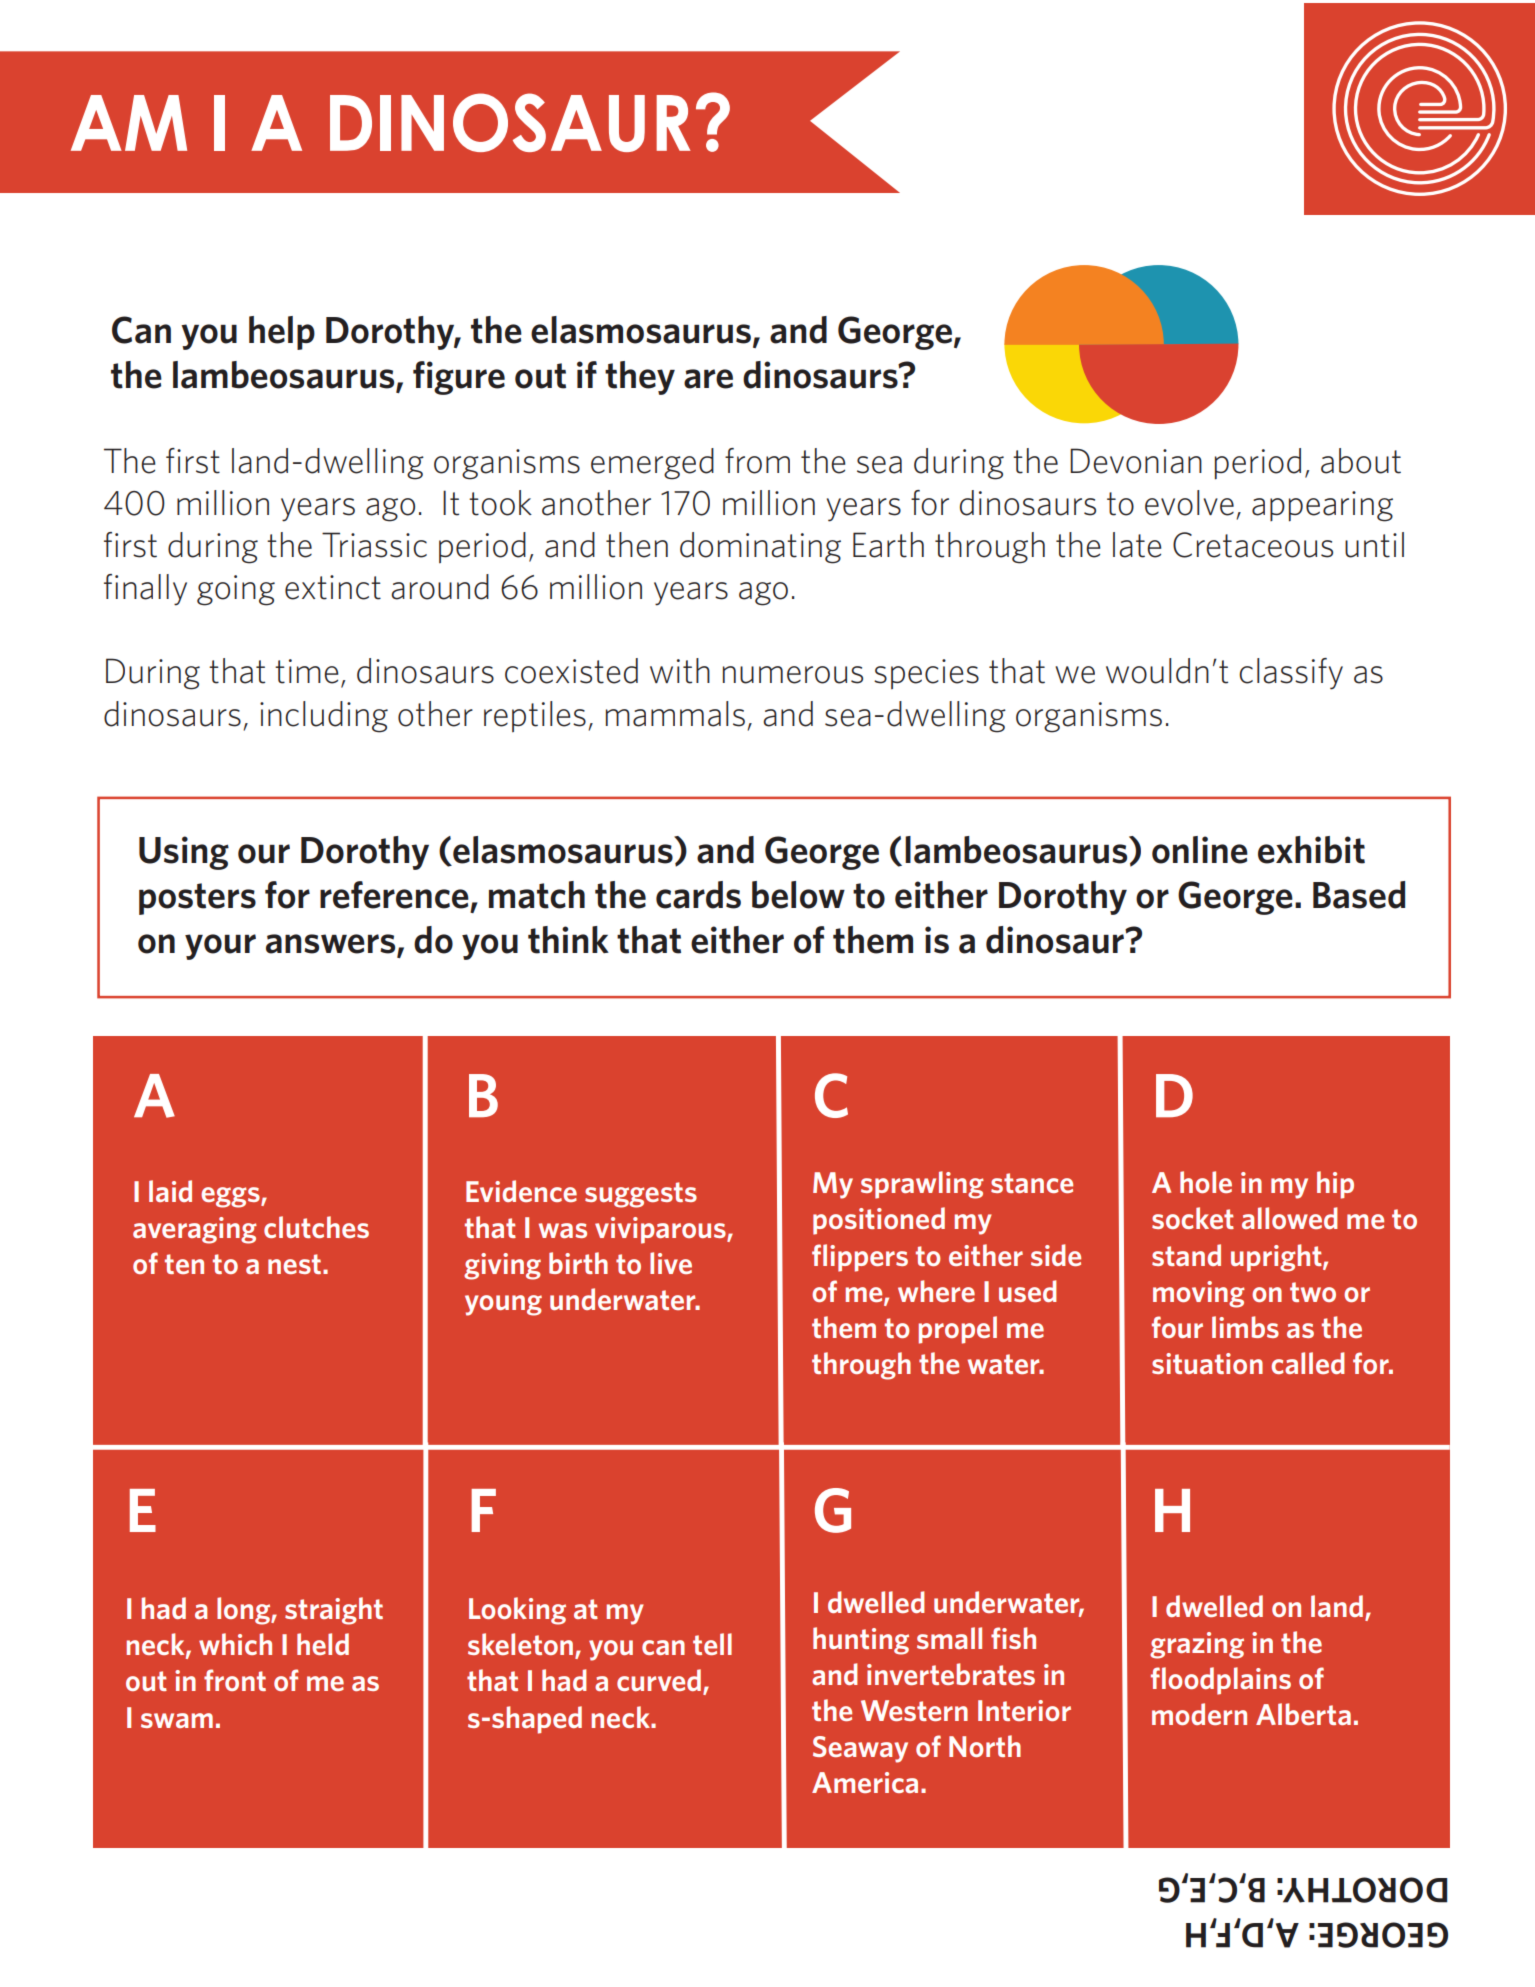 This screenshot has height=1987, width=1535. What do you see at coordinates (282, 333) in the screenshot?
I see `help` at bounding box center [282, 333].
